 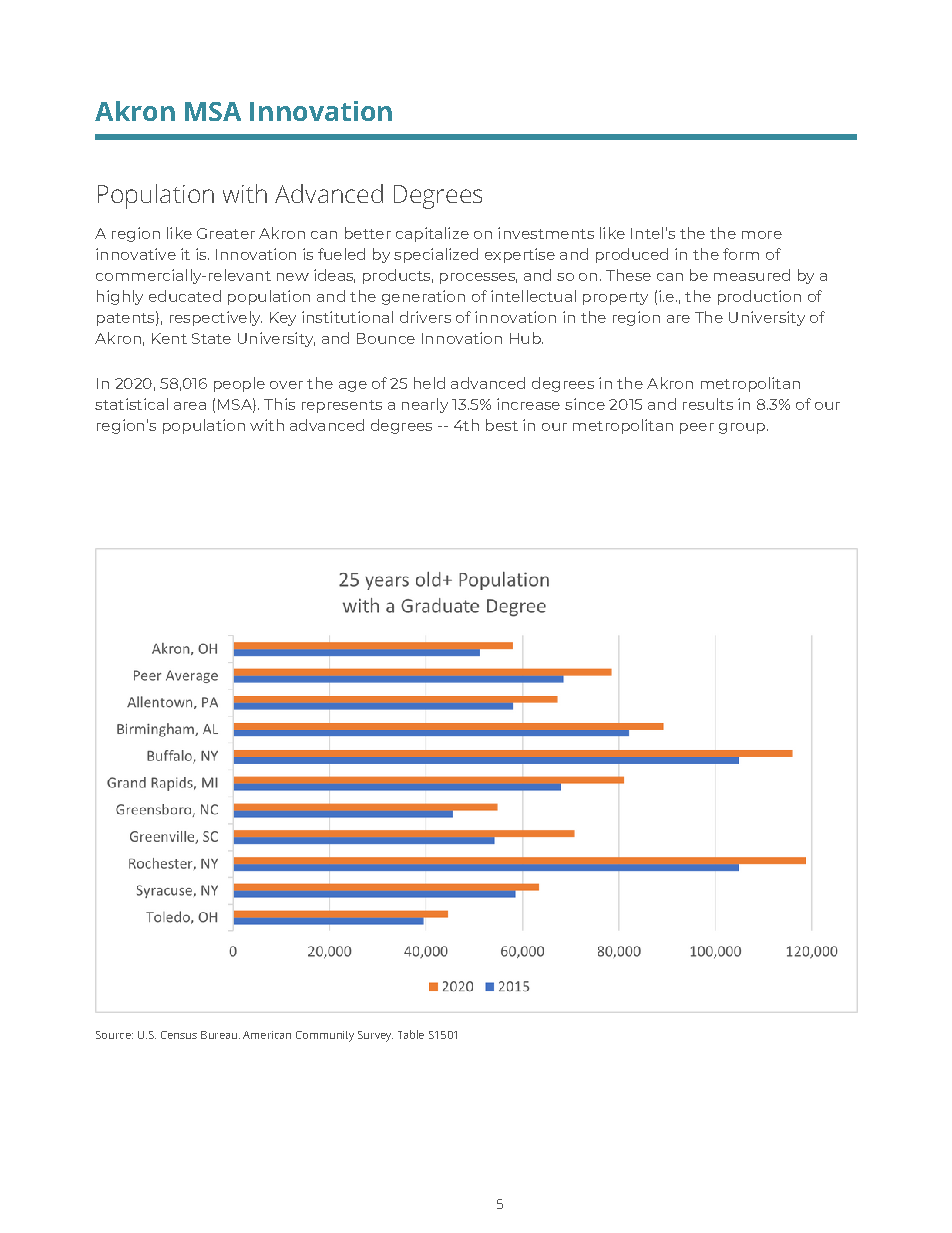 I want to click on Community, so click(x=325, y=1036).
